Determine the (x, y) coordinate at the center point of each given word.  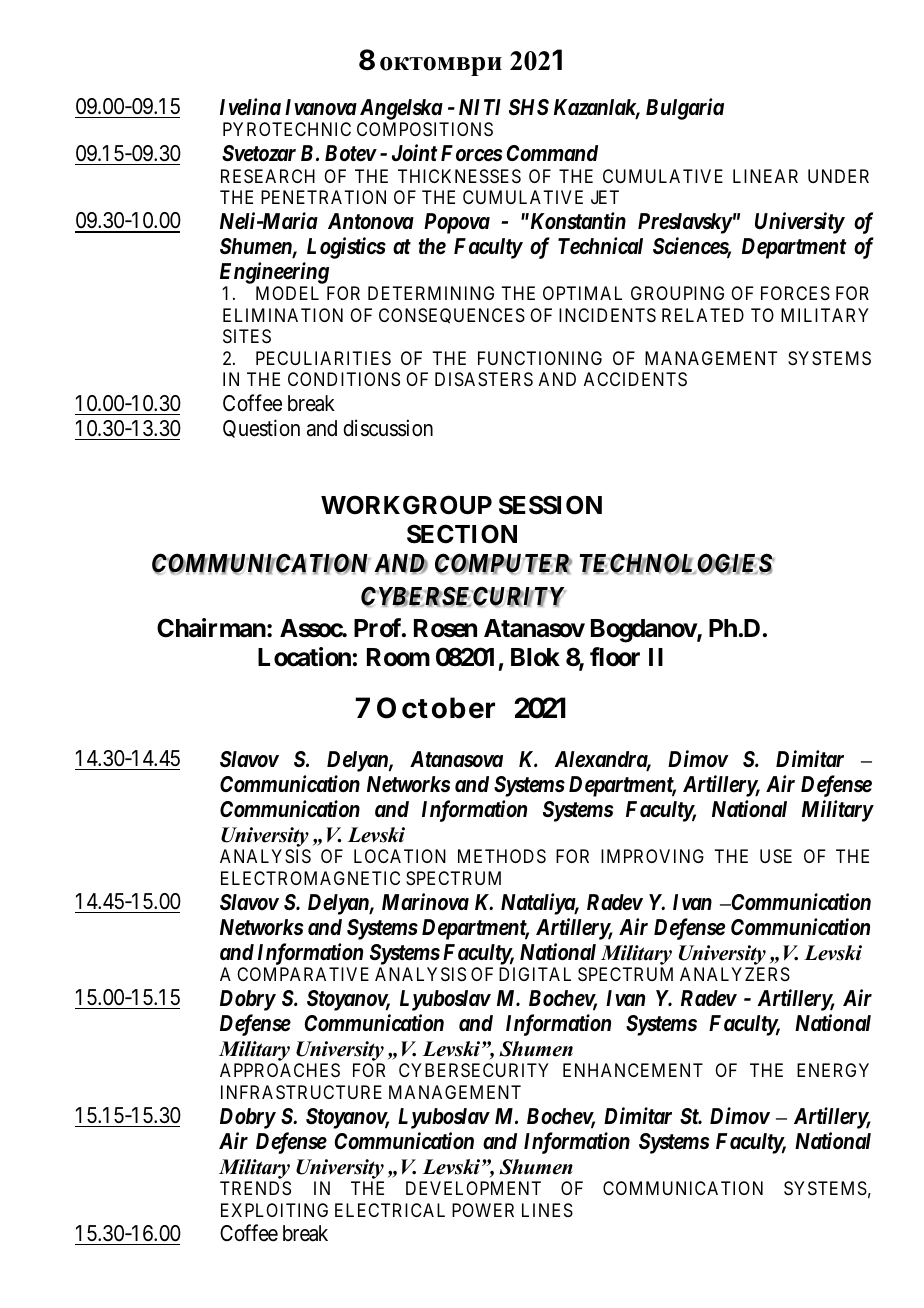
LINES (547, 1210)
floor (615, 657)
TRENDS (255, 1188)
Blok (535, 657)
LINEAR (765, 176)
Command (552, 153)
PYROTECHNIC (287, 129)
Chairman (211, 628)
